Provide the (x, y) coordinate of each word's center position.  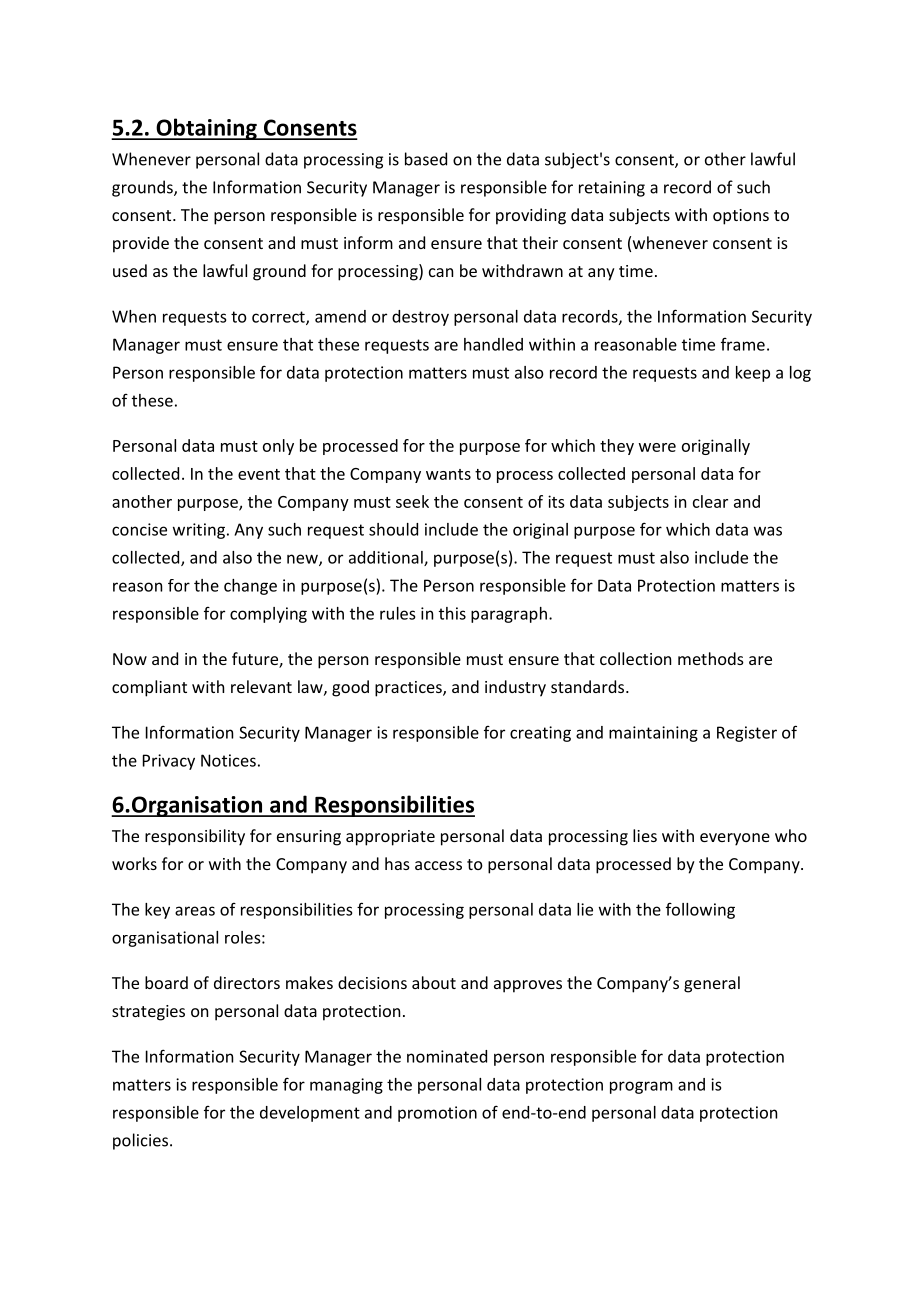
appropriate (390, 838)
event (259, 474)
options (741, 217)
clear (710, 501)
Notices (228, 760)
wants (448, 474)
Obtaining (206, 129)
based (426, 159)
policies (140, 1141)
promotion (437, 1114)
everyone (735, 839)
